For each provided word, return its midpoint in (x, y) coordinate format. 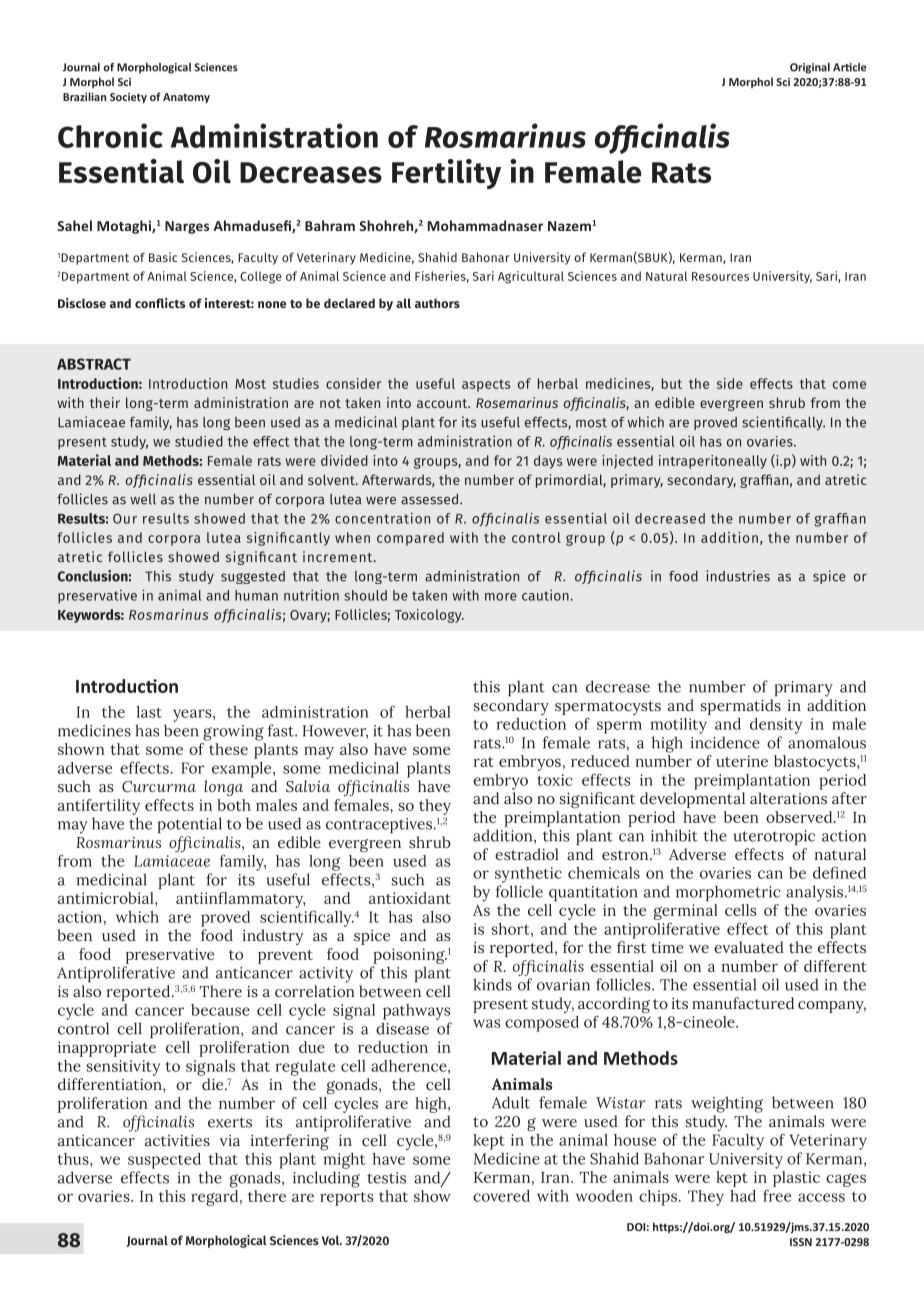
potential (190, 825)
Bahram (330, 225)
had (743, 1196)
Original (810, 68)
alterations (788, 798)
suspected (164, 1161)
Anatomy (186, 98)
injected (627, 462)
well (143, 499)
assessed (431, 499)
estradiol (527, 854)
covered (501, 1196)
